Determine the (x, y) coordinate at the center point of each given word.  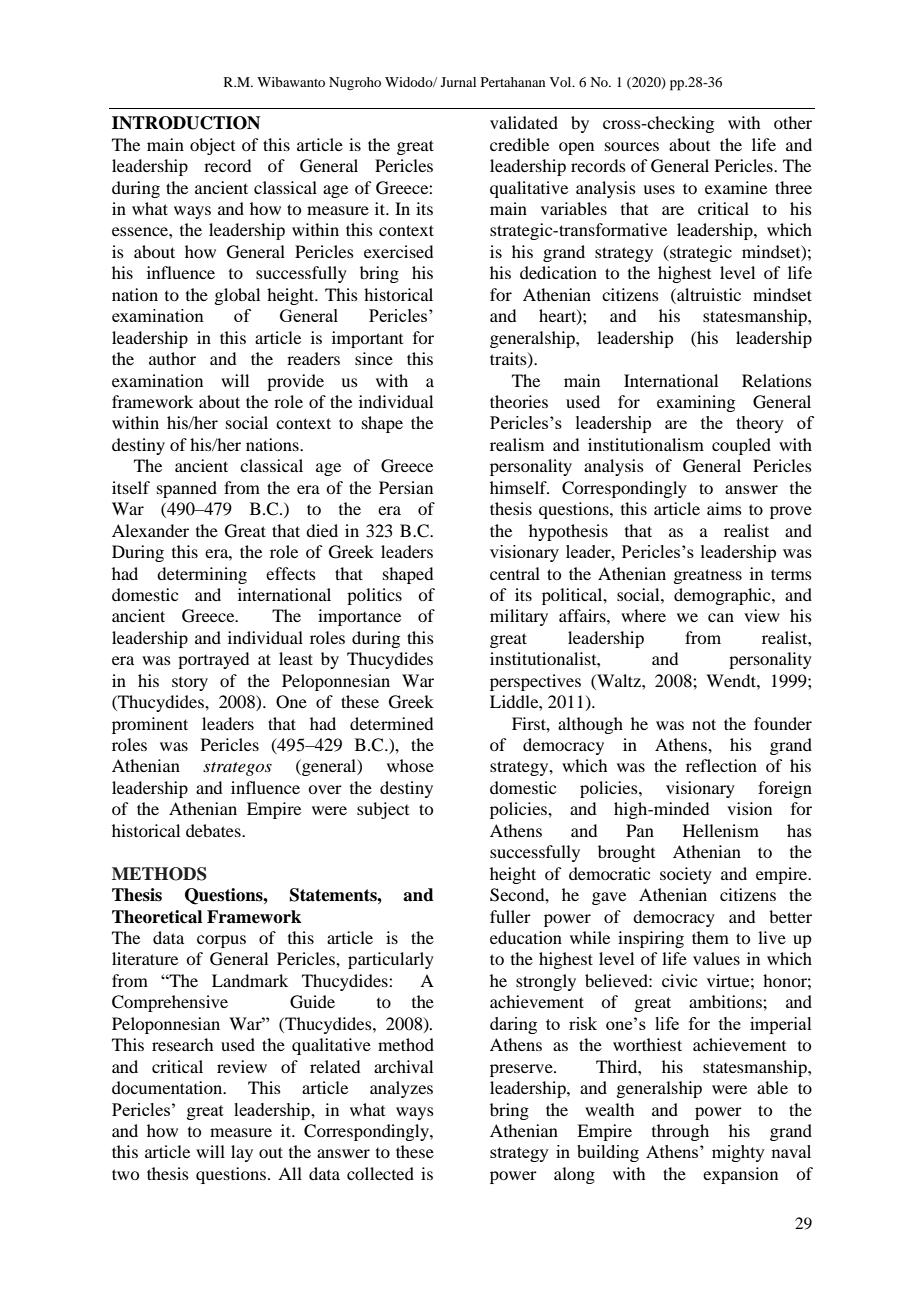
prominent (150, 725)
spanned (187, 489)
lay (242, 1153)
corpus (221, 941)
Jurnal (458, 82)
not (704, 724)
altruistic (708, 294)
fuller (510, 916)
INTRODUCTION (186, 123)
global (237, 296)
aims (724, 508)
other (793, 122)
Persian (406, 487)
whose (410, 765)
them (710, 937)
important (367, 339)
